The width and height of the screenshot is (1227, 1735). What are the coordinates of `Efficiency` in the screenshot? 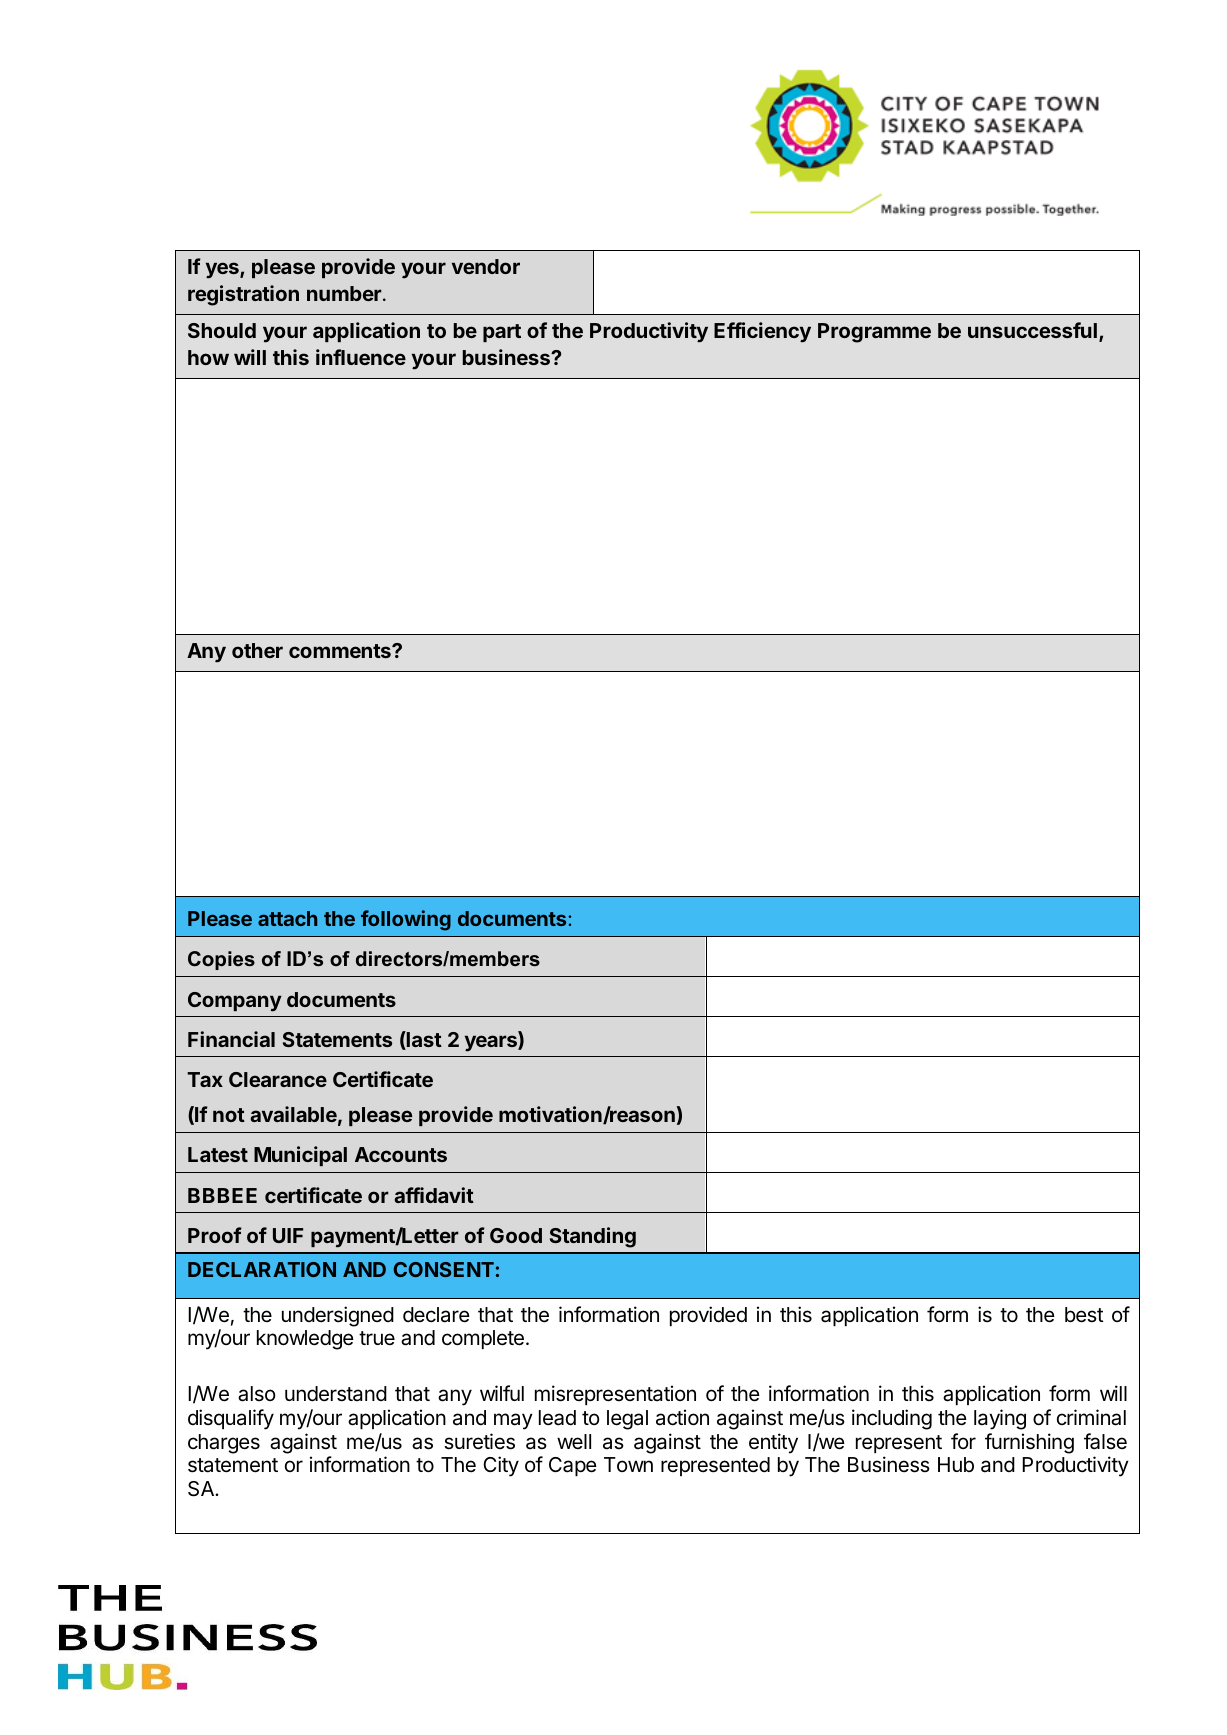 It's located at (762, 332).
